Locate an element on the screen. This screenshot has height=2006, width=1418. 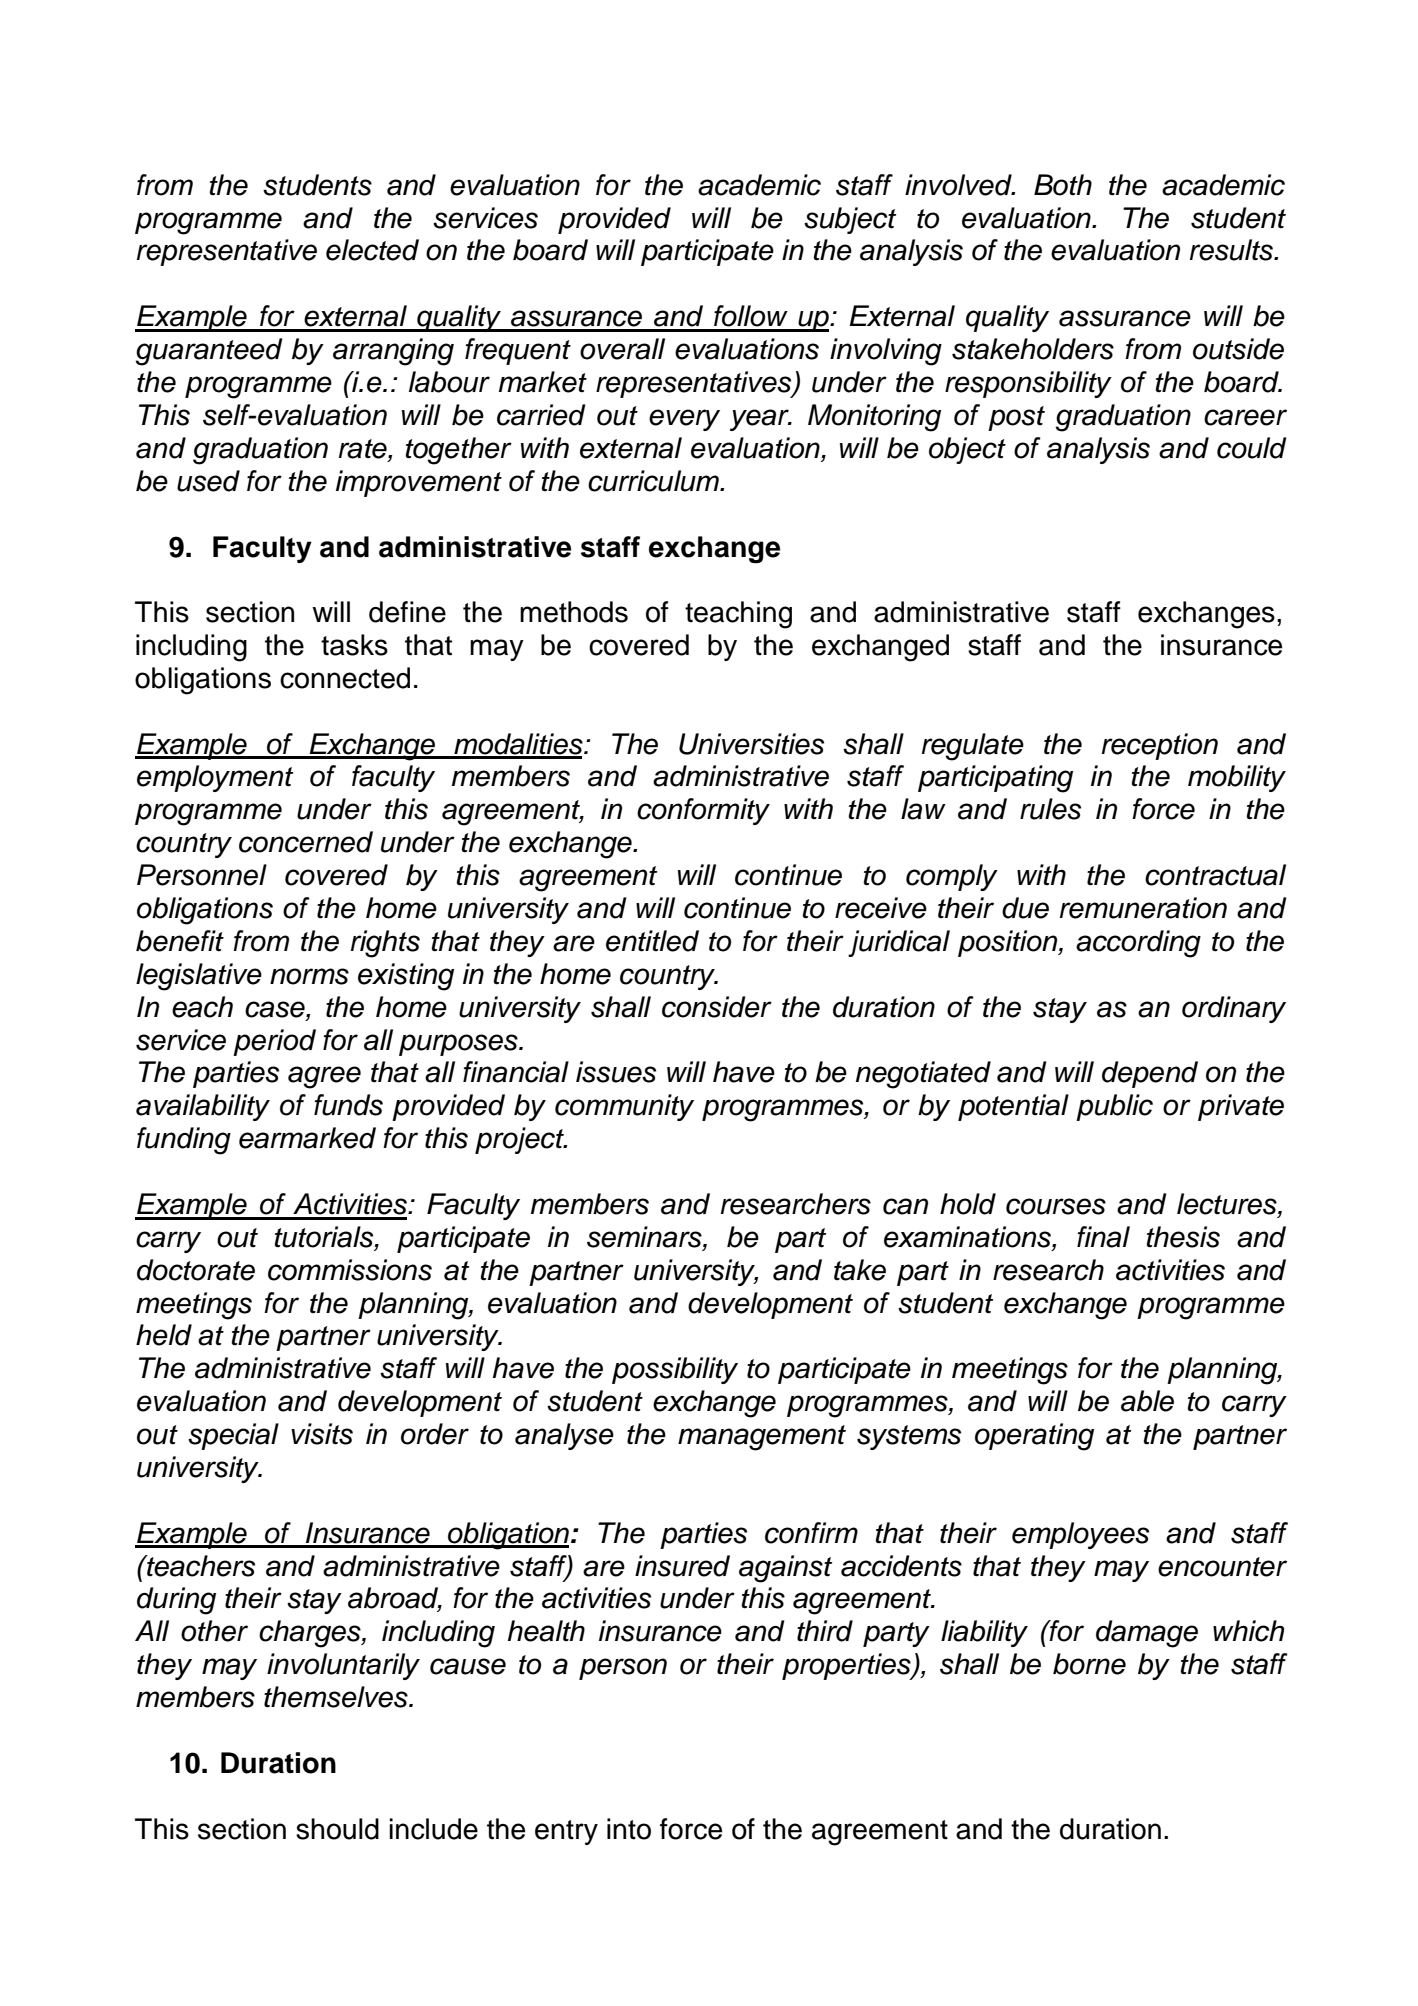
case is located at coordinates (276, 1009).
